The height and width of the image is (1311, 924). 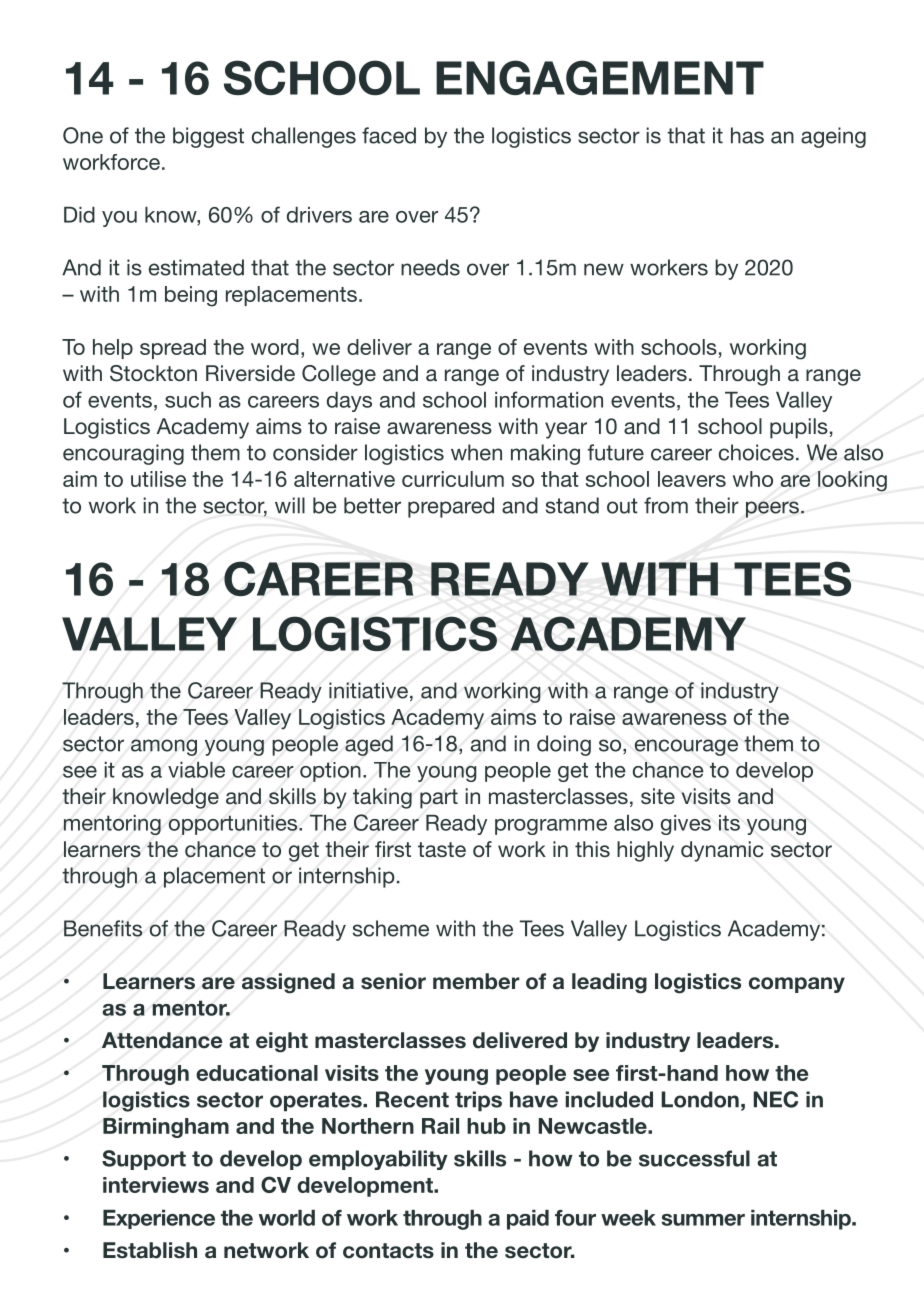 I want to click on such, so click(x=188, y=400).
